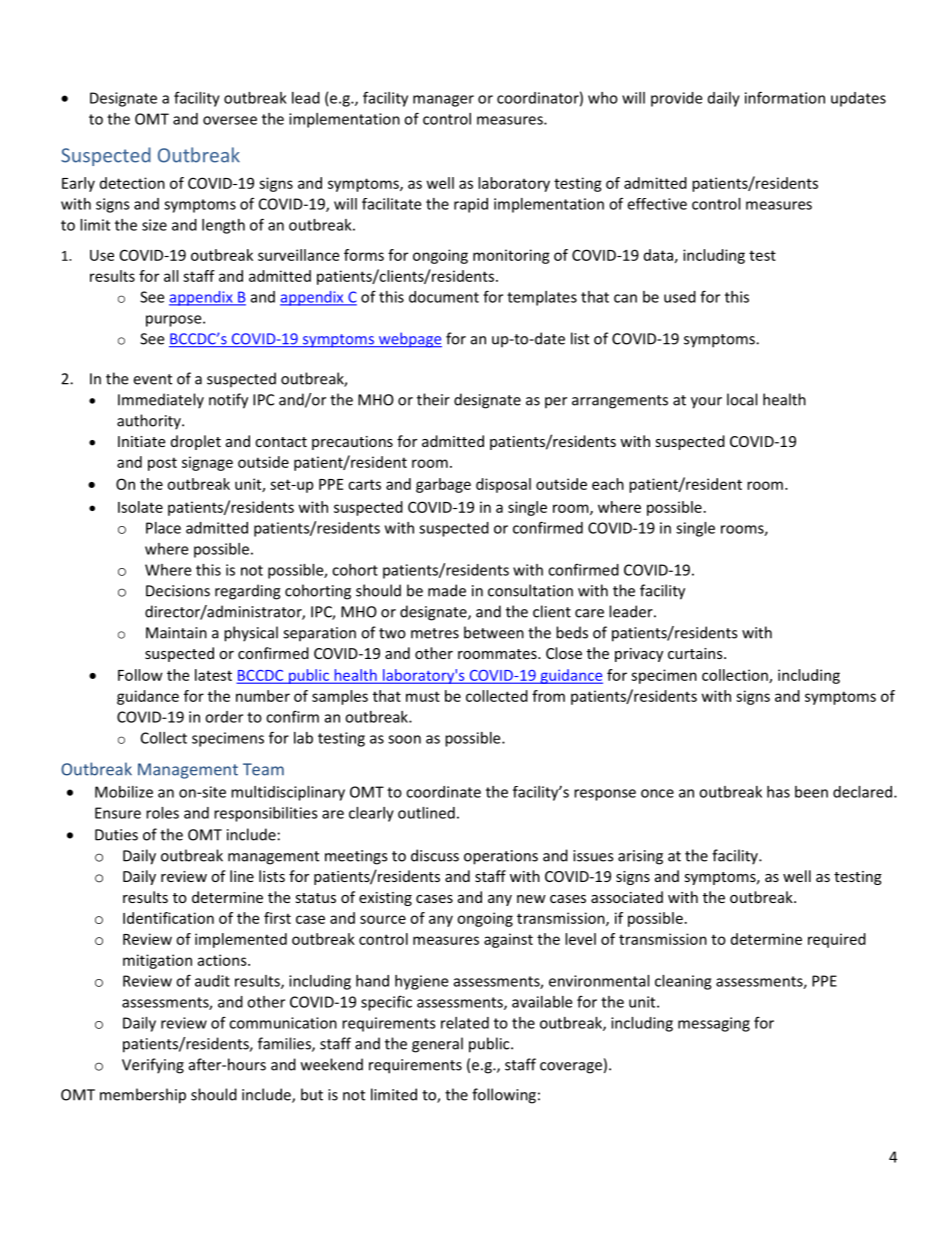 This document has height=1233, width=952. Describe the element at coordinates (742, 399) in the document. I see `local` at that location.
